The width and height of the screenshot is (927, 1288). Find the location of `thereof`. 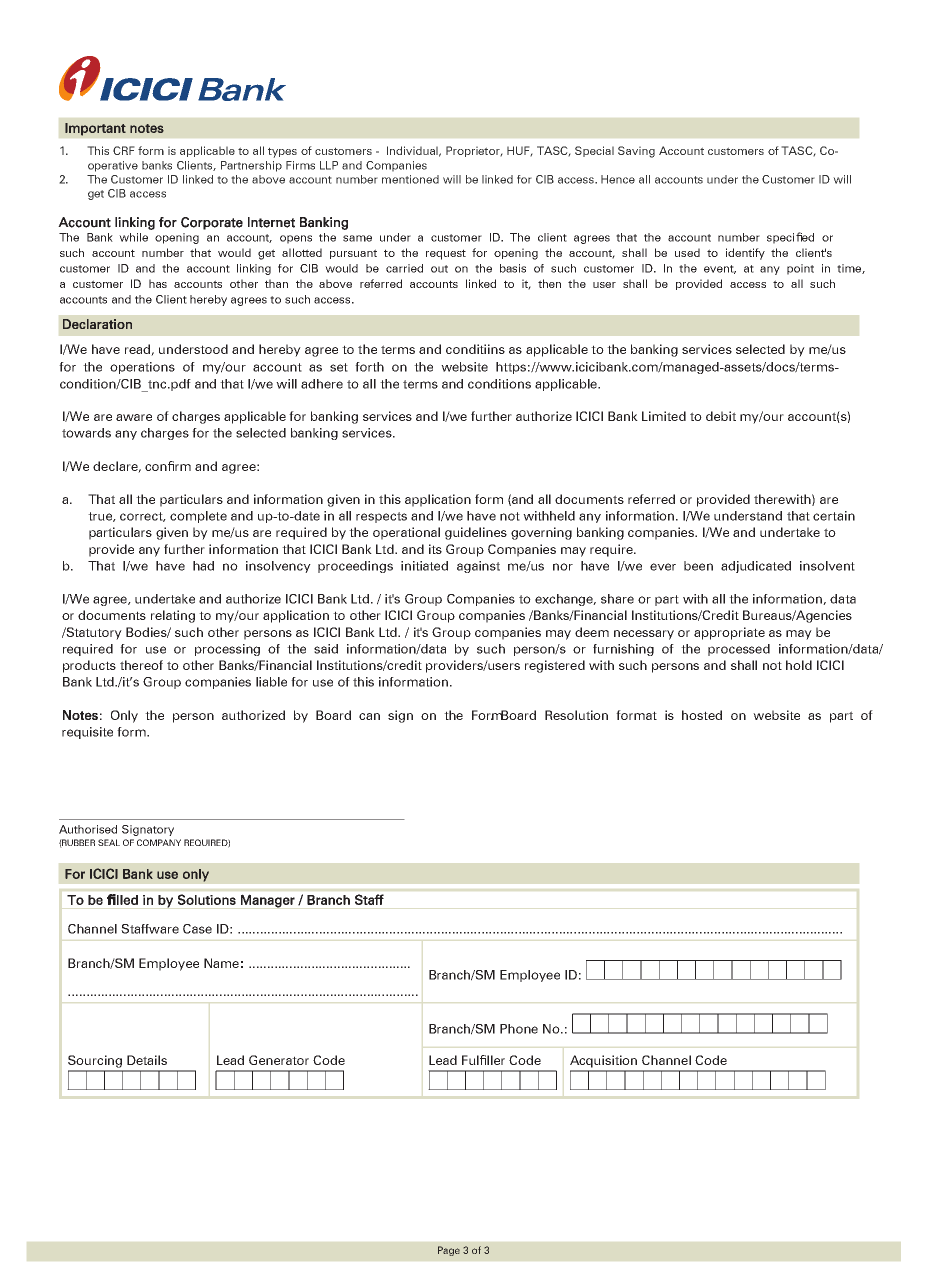

thereof is located at coordinates (141, 665).
